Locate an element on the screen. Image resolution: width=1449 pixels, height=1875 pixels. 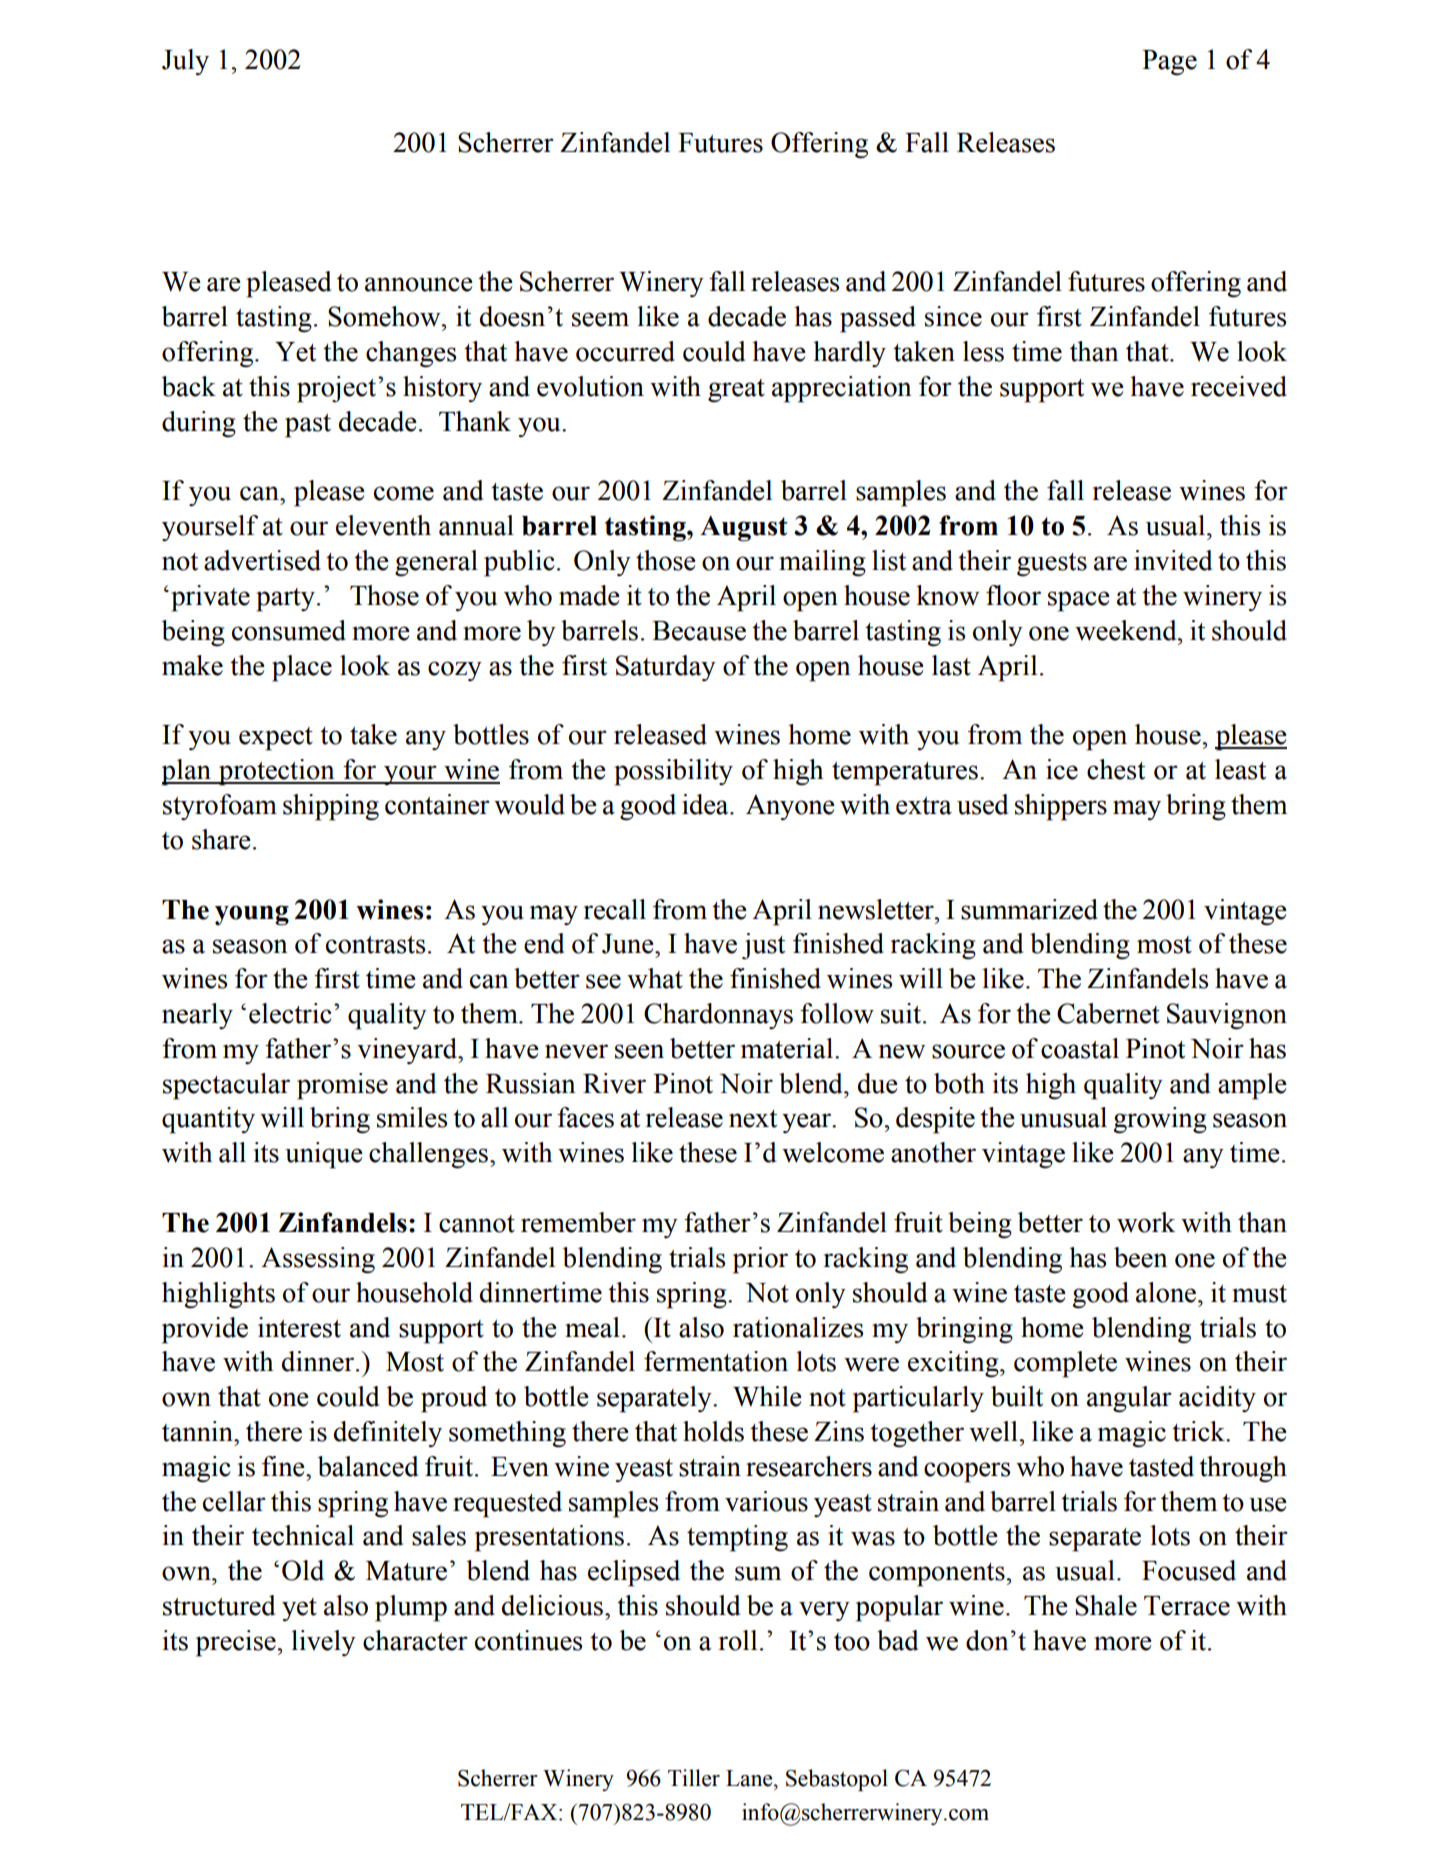
unique is located at coordinates (324, 1155).
